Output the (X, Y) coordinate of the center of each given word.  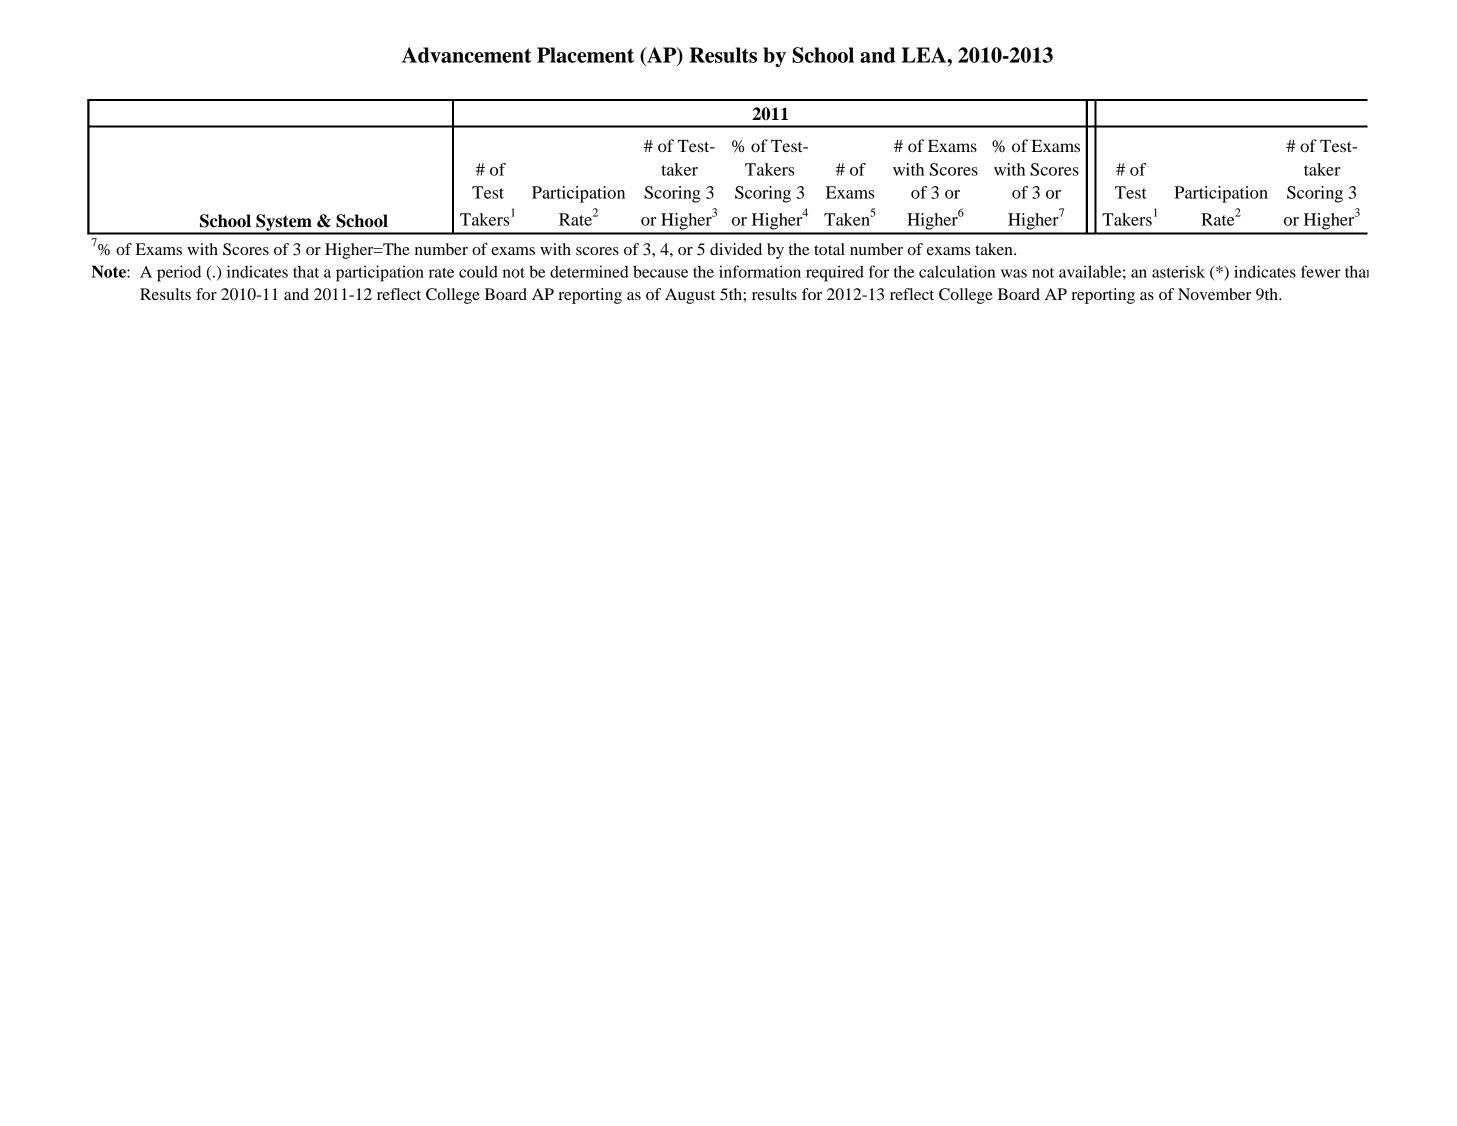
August (690, 296)
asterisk (1178, 271)
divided (736, 249)
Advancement (466, 55)
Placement (585, 55)
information (760, 271)
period (179, 273)
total (829, 249)
